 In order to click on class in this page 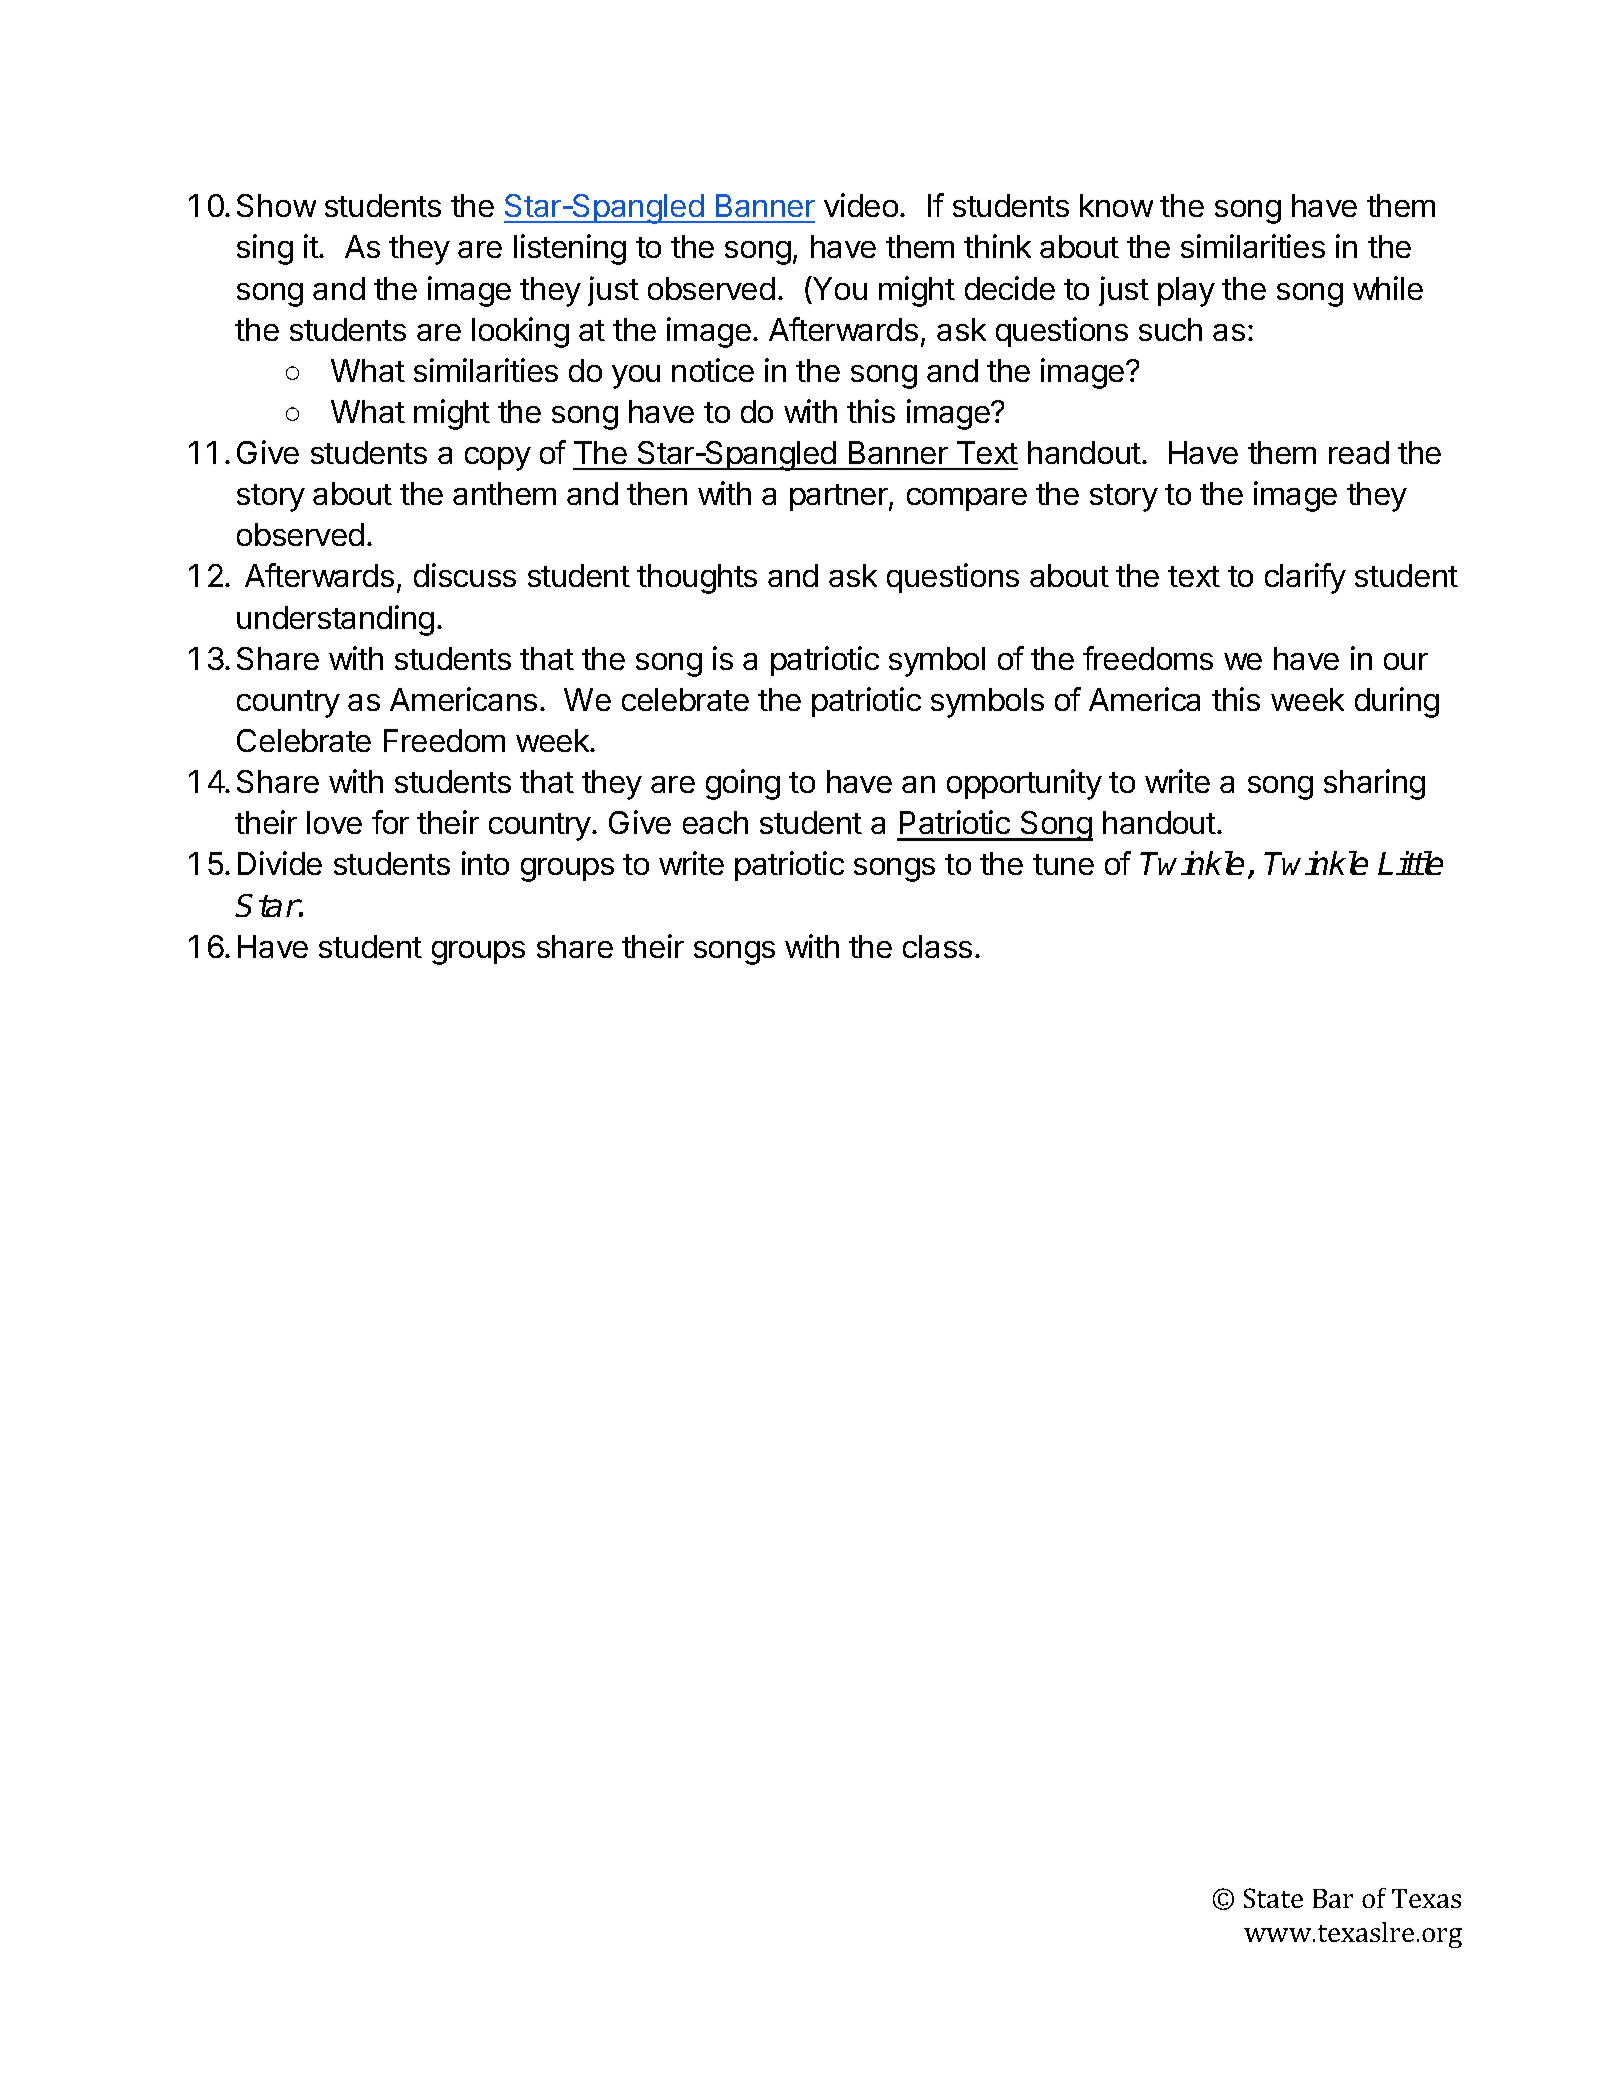, I will do `click(937, 946)`.
